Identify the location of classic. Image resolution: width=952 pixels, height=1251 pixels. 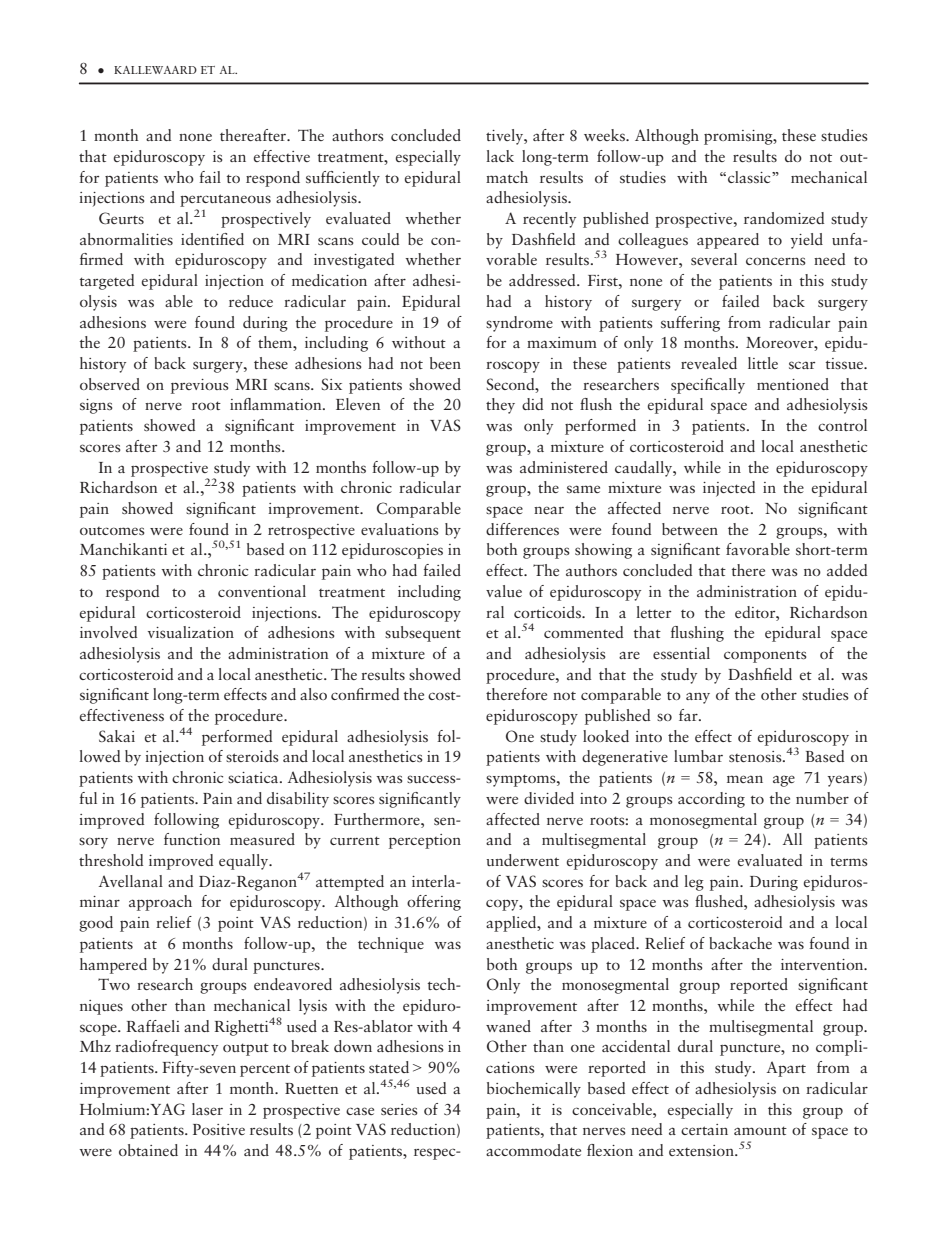
(750, 177).
